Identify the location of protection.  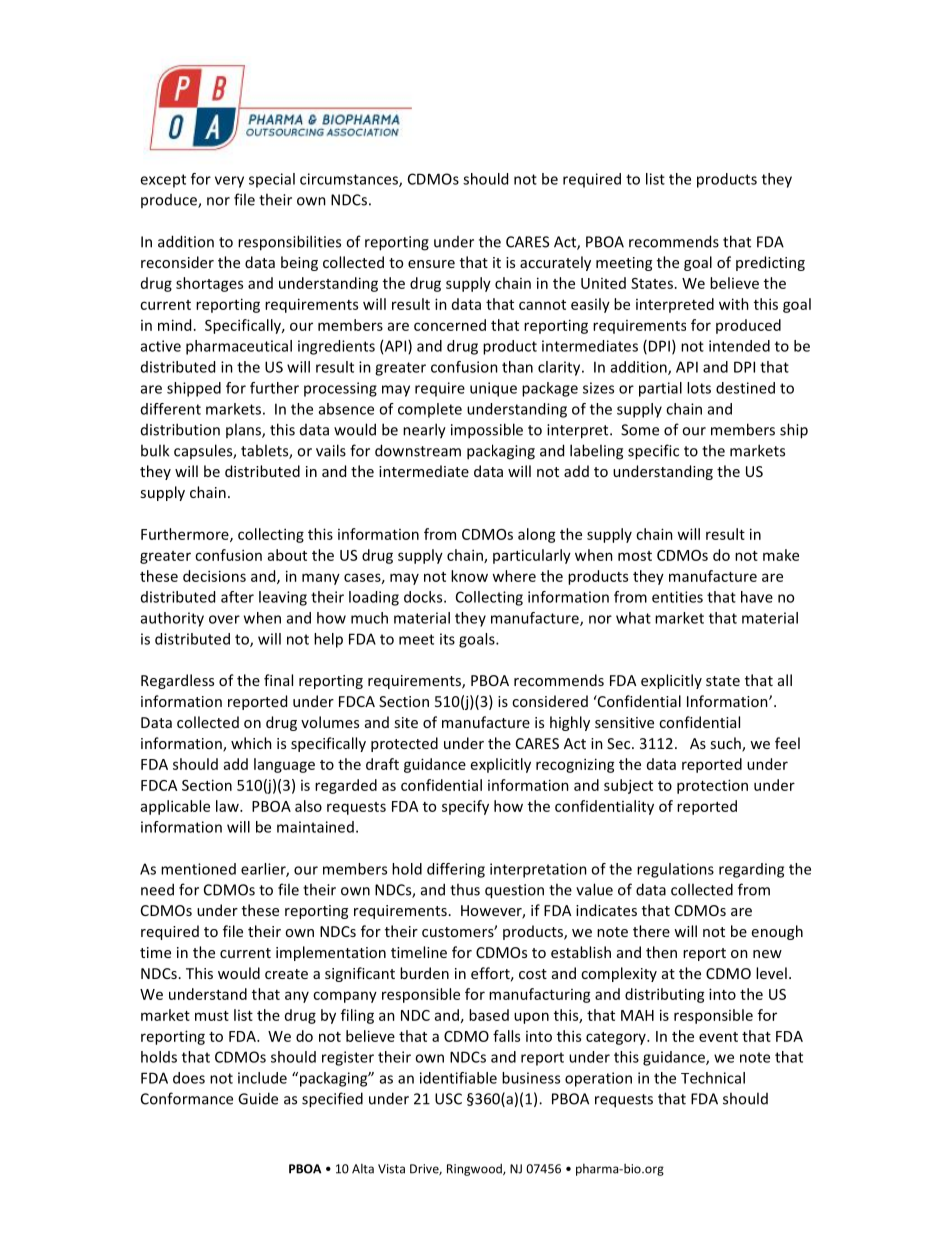
(712, 786).
